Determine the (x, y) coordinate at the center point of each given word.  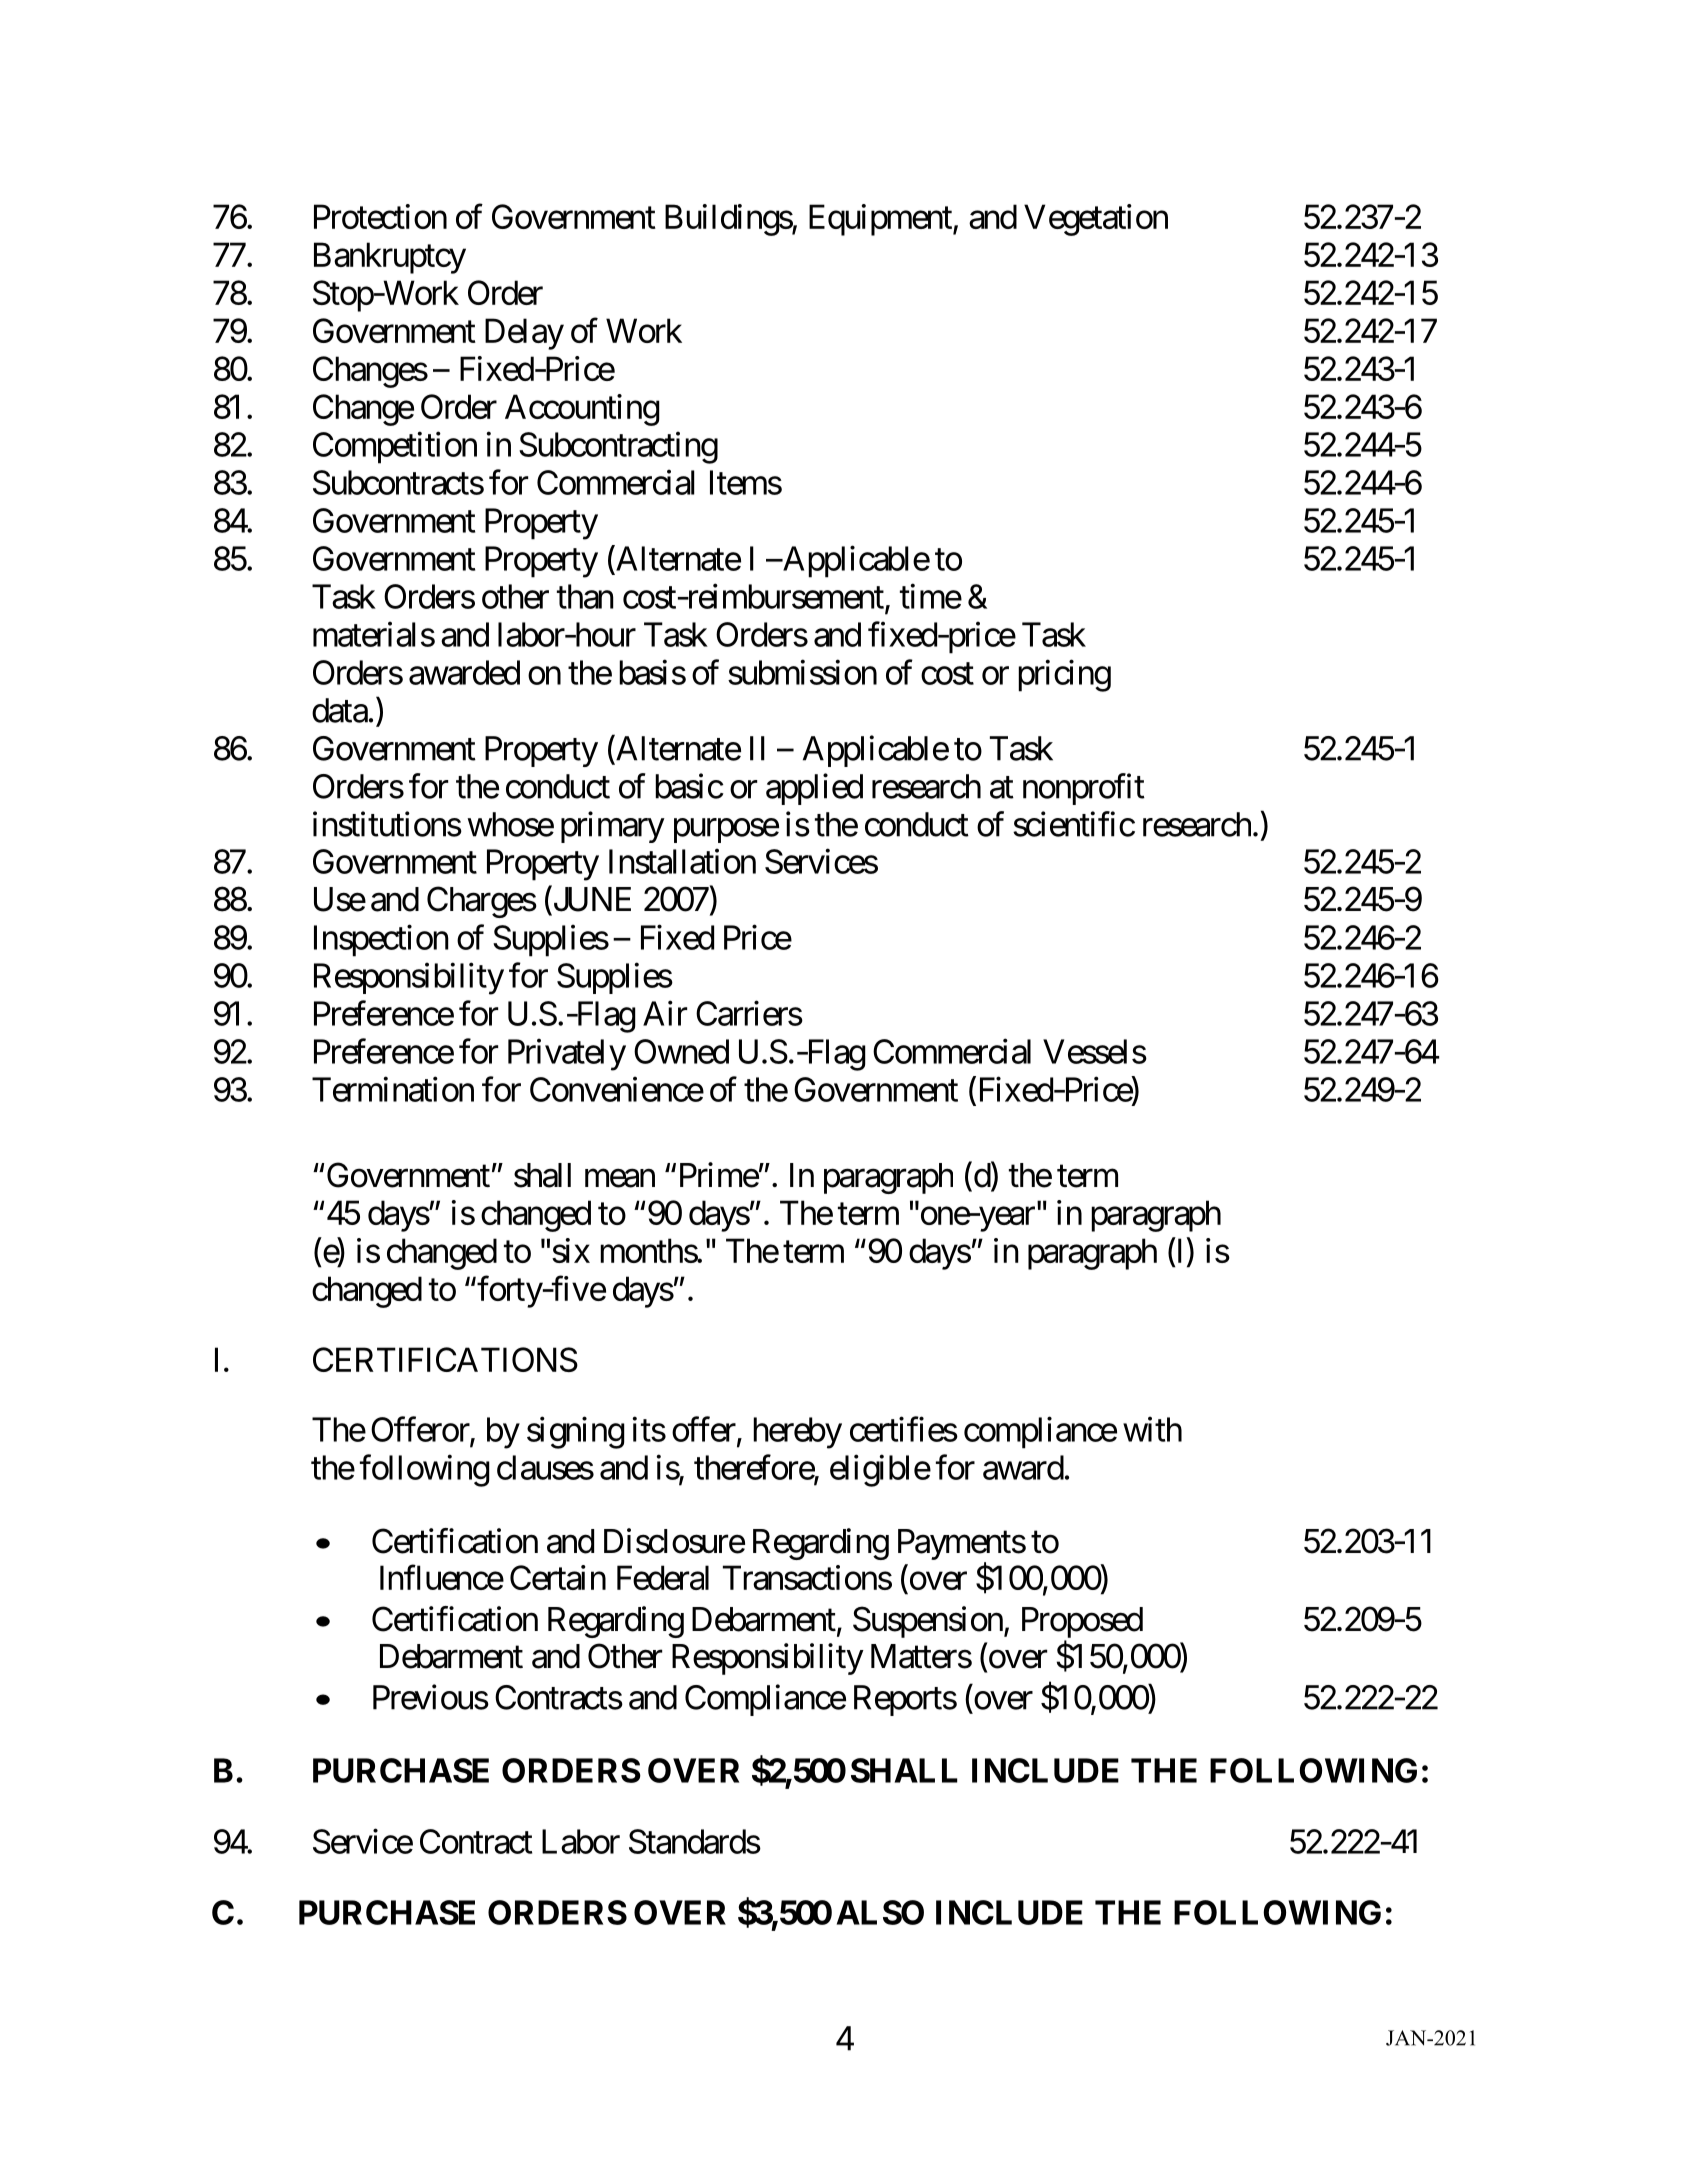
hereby (797, 1433)
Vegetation (1096, 220)
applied (814, 789)
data (340, 710)
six (571, 1250)
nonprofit (1084, 789)
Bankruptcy (390, 258)
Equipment (881, 220)
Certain (558, 1577)
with (1152, 1429)
